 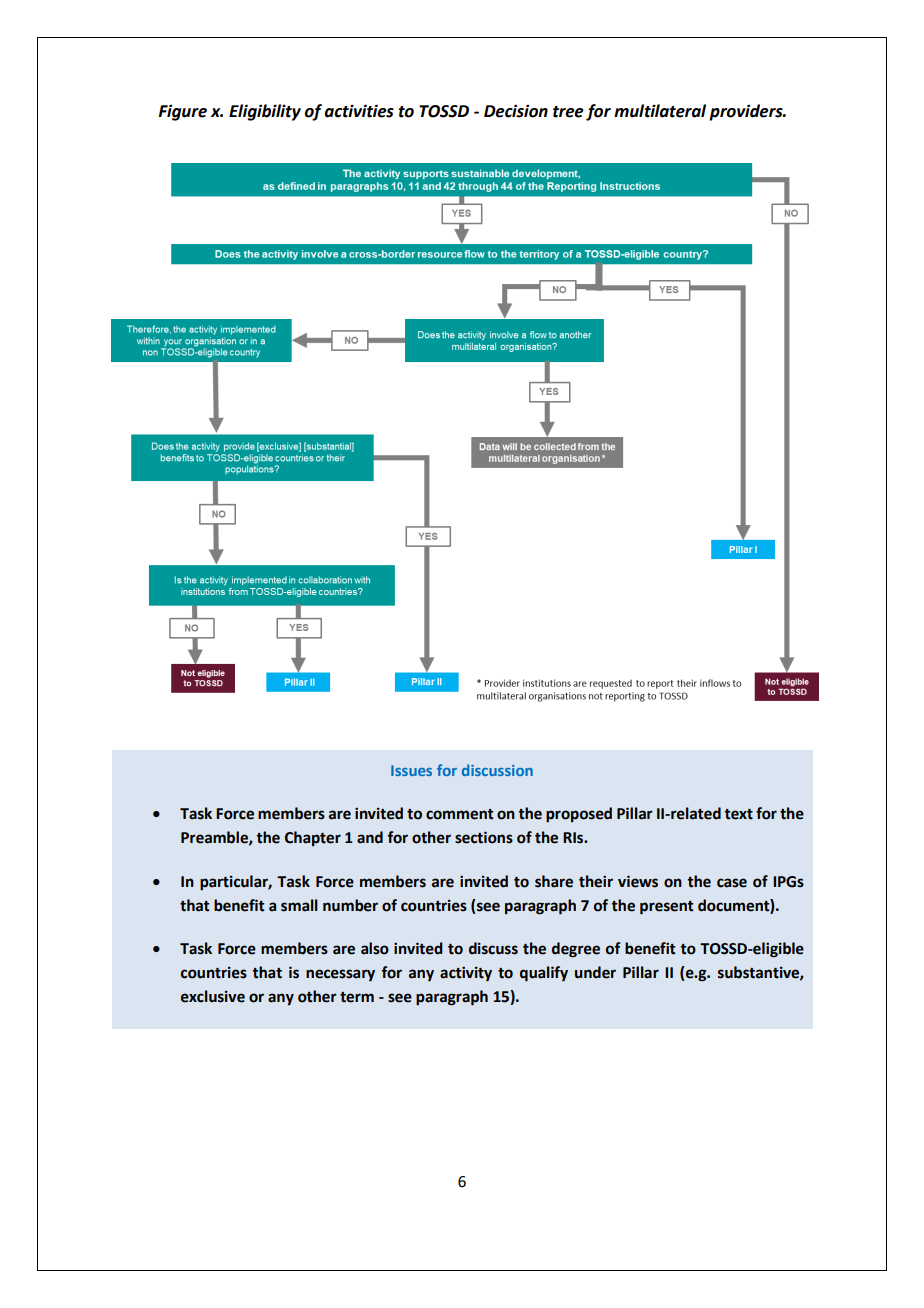 What do you see at coordinates (459, 814) in the document?
I see `comment` at bounding box center [459, 814].
